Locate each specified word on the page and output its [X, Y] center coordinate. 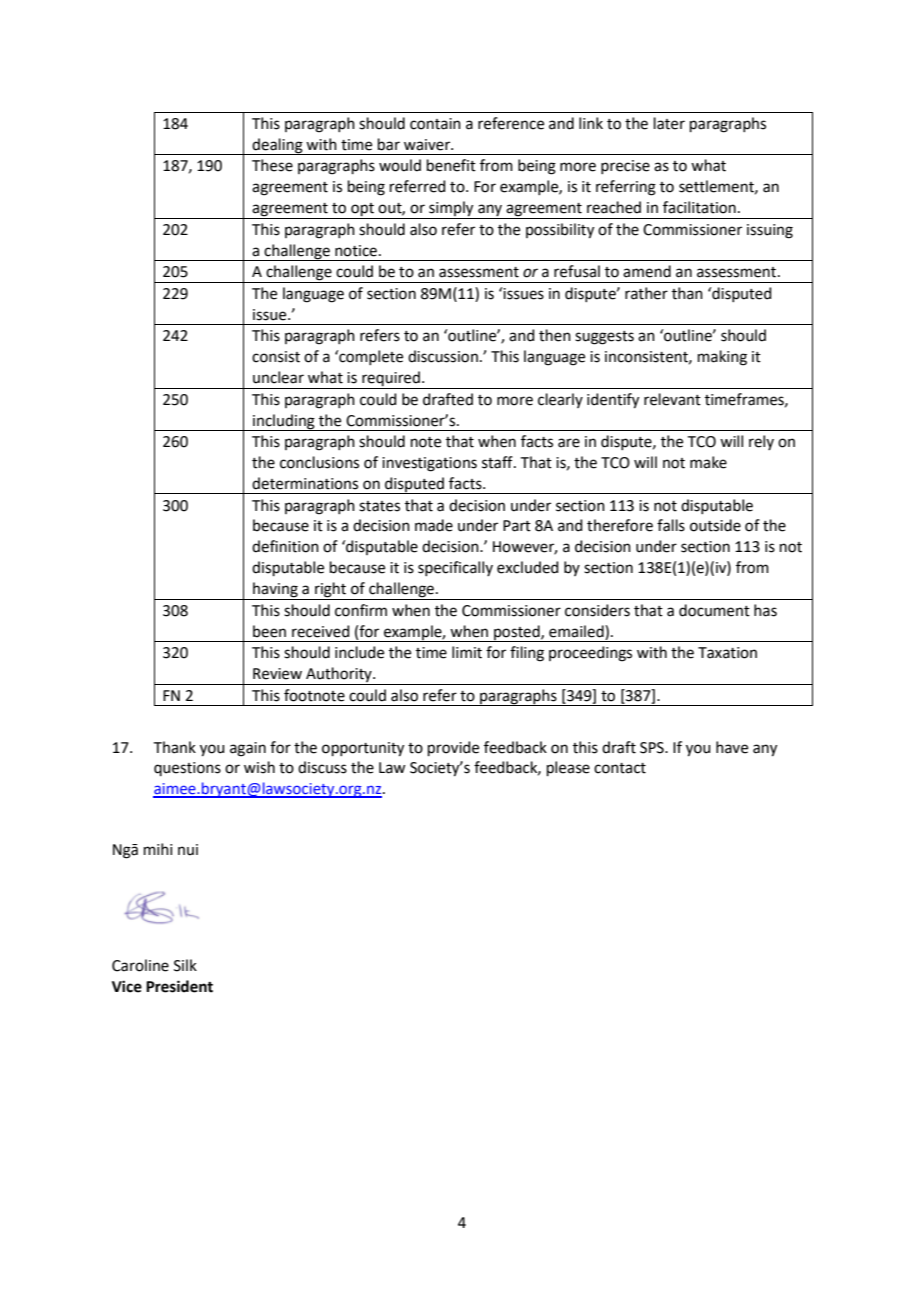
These [272, 165]
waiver [428, 145]
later [669, 123]
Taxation [727, 653]
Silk [185, 965]
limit [467, 652]
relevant [672, 399]
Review [277, 674]
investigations [429, 464]
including [284, 422]
